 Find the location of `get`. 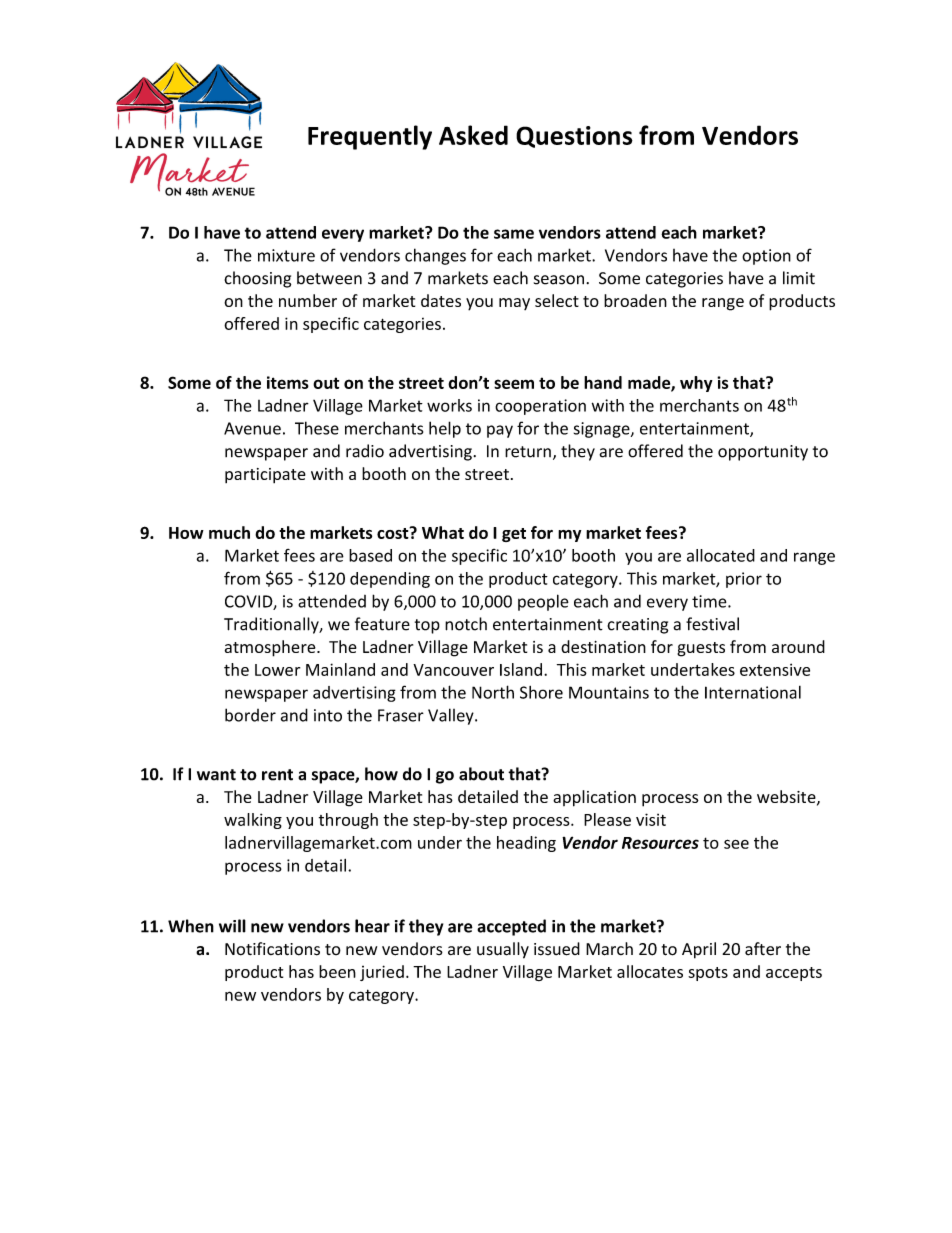

get is located at coordinates (514, 535).
